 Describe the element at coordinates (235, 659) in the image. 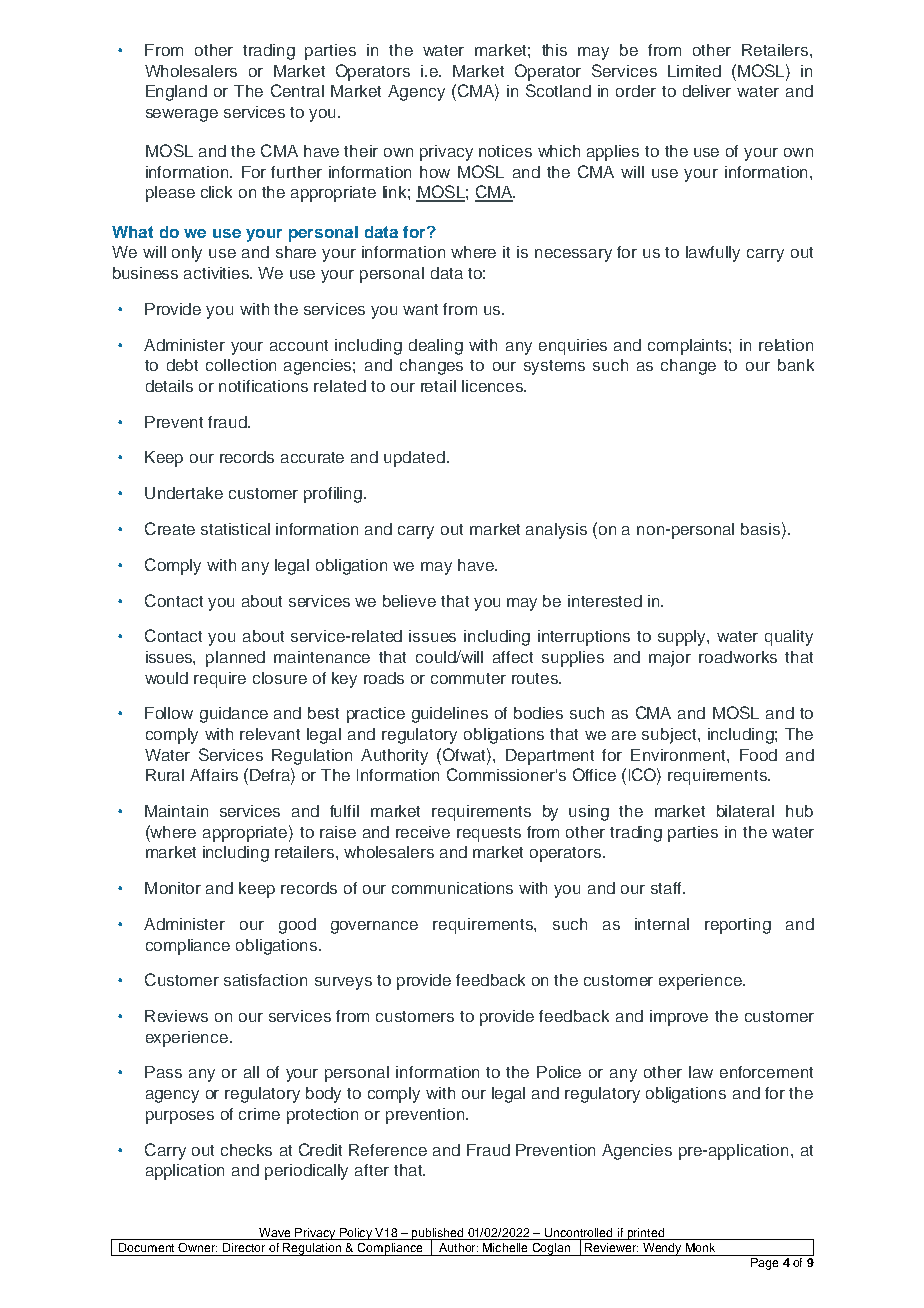

I see `planned` at that location.
